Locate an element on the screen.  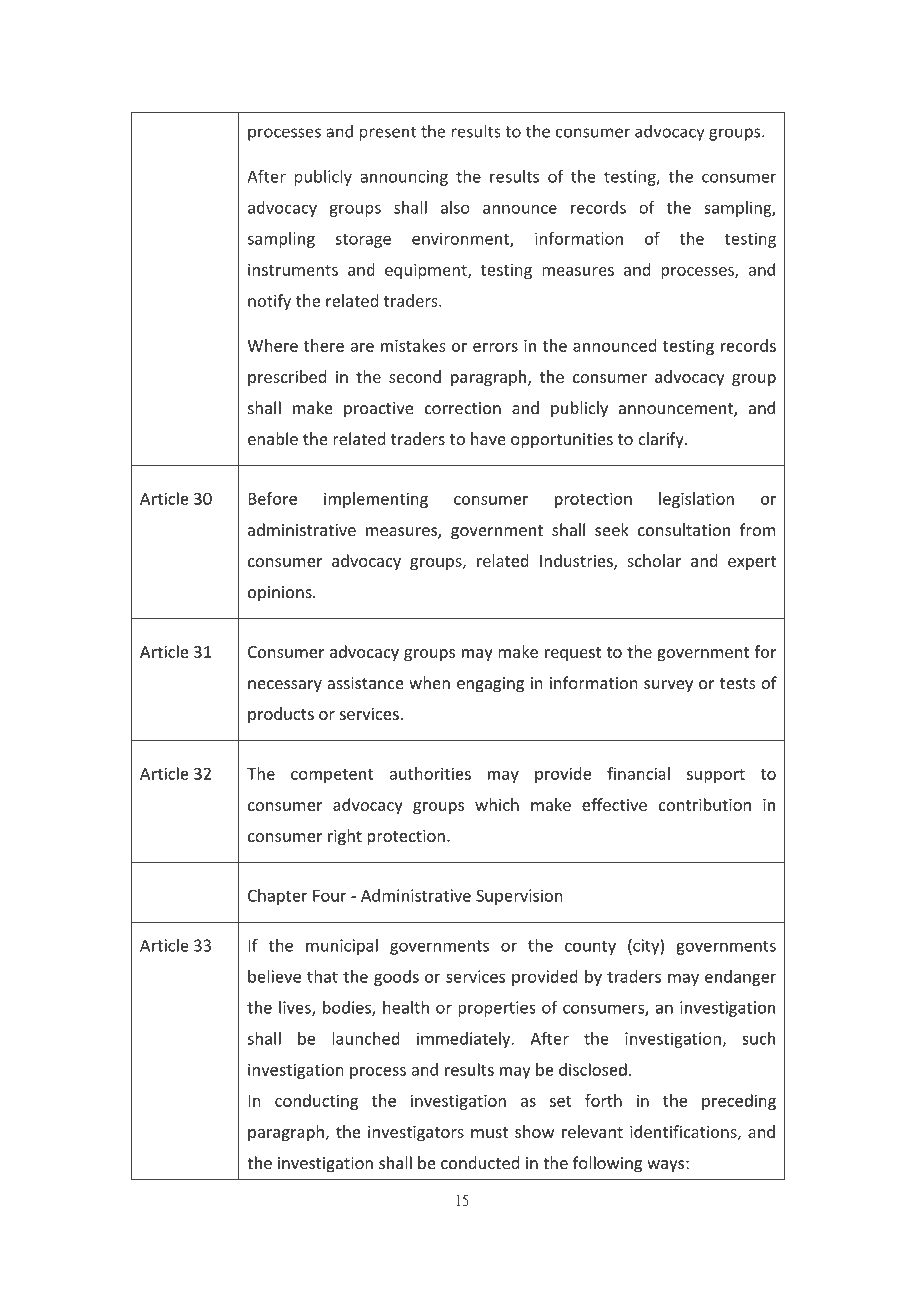
which is located at coordinates (497, 804).
